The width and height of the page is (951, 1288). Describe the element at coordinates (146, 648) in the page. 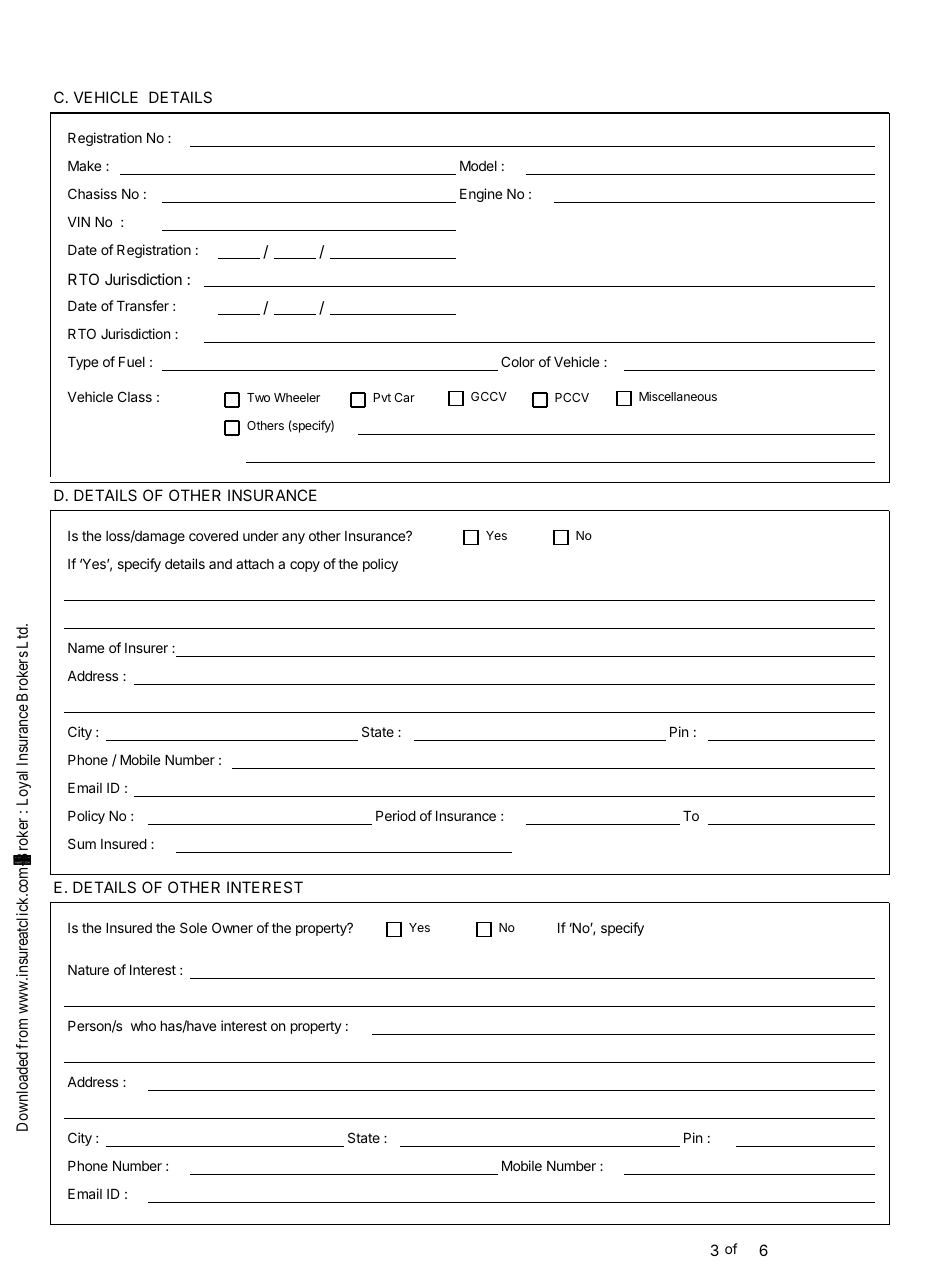

I see `Insurer` at that location.
